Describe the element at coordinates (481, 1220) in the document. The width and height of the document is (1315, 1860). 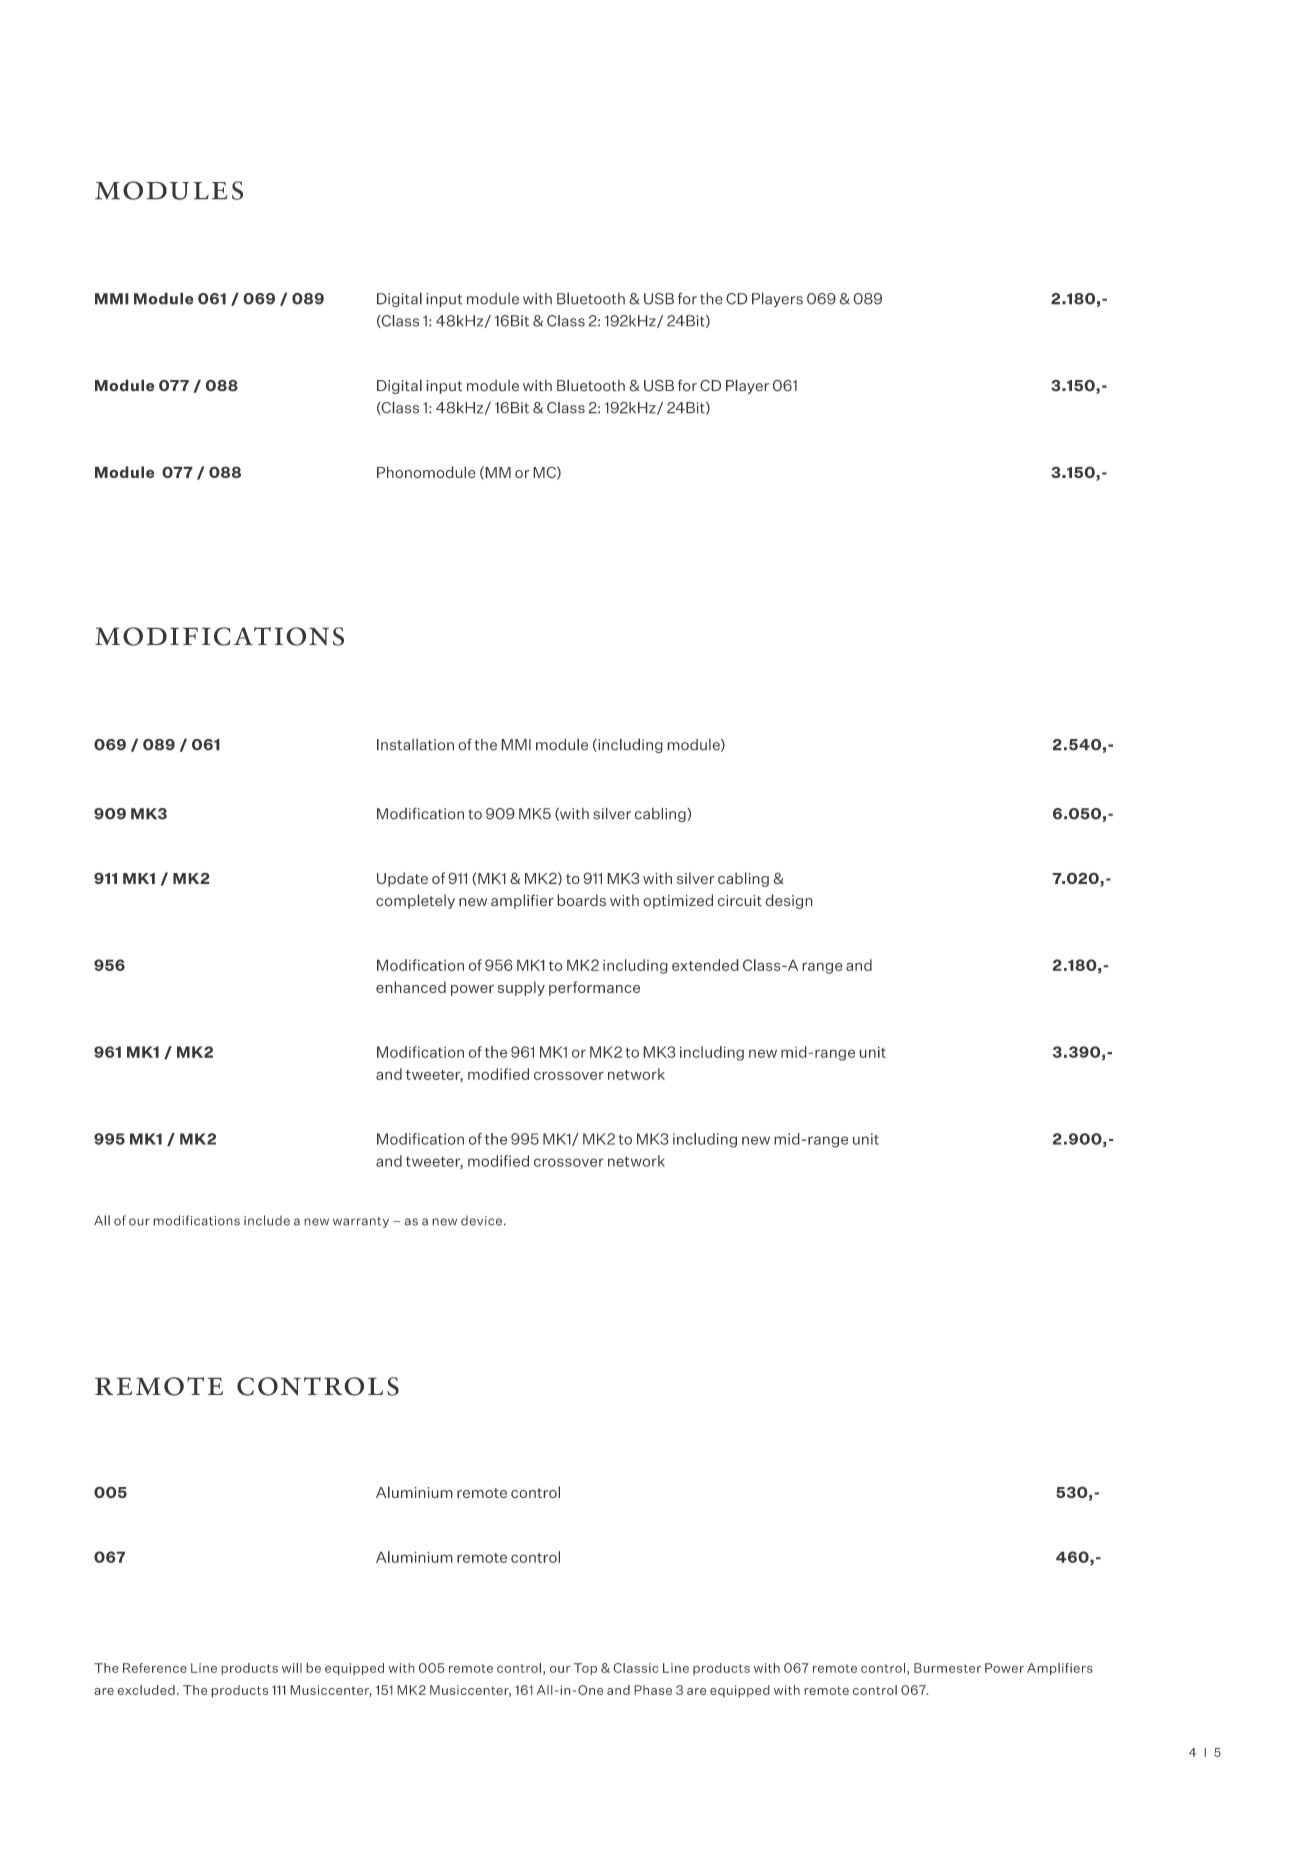
I see `device` at that location.
